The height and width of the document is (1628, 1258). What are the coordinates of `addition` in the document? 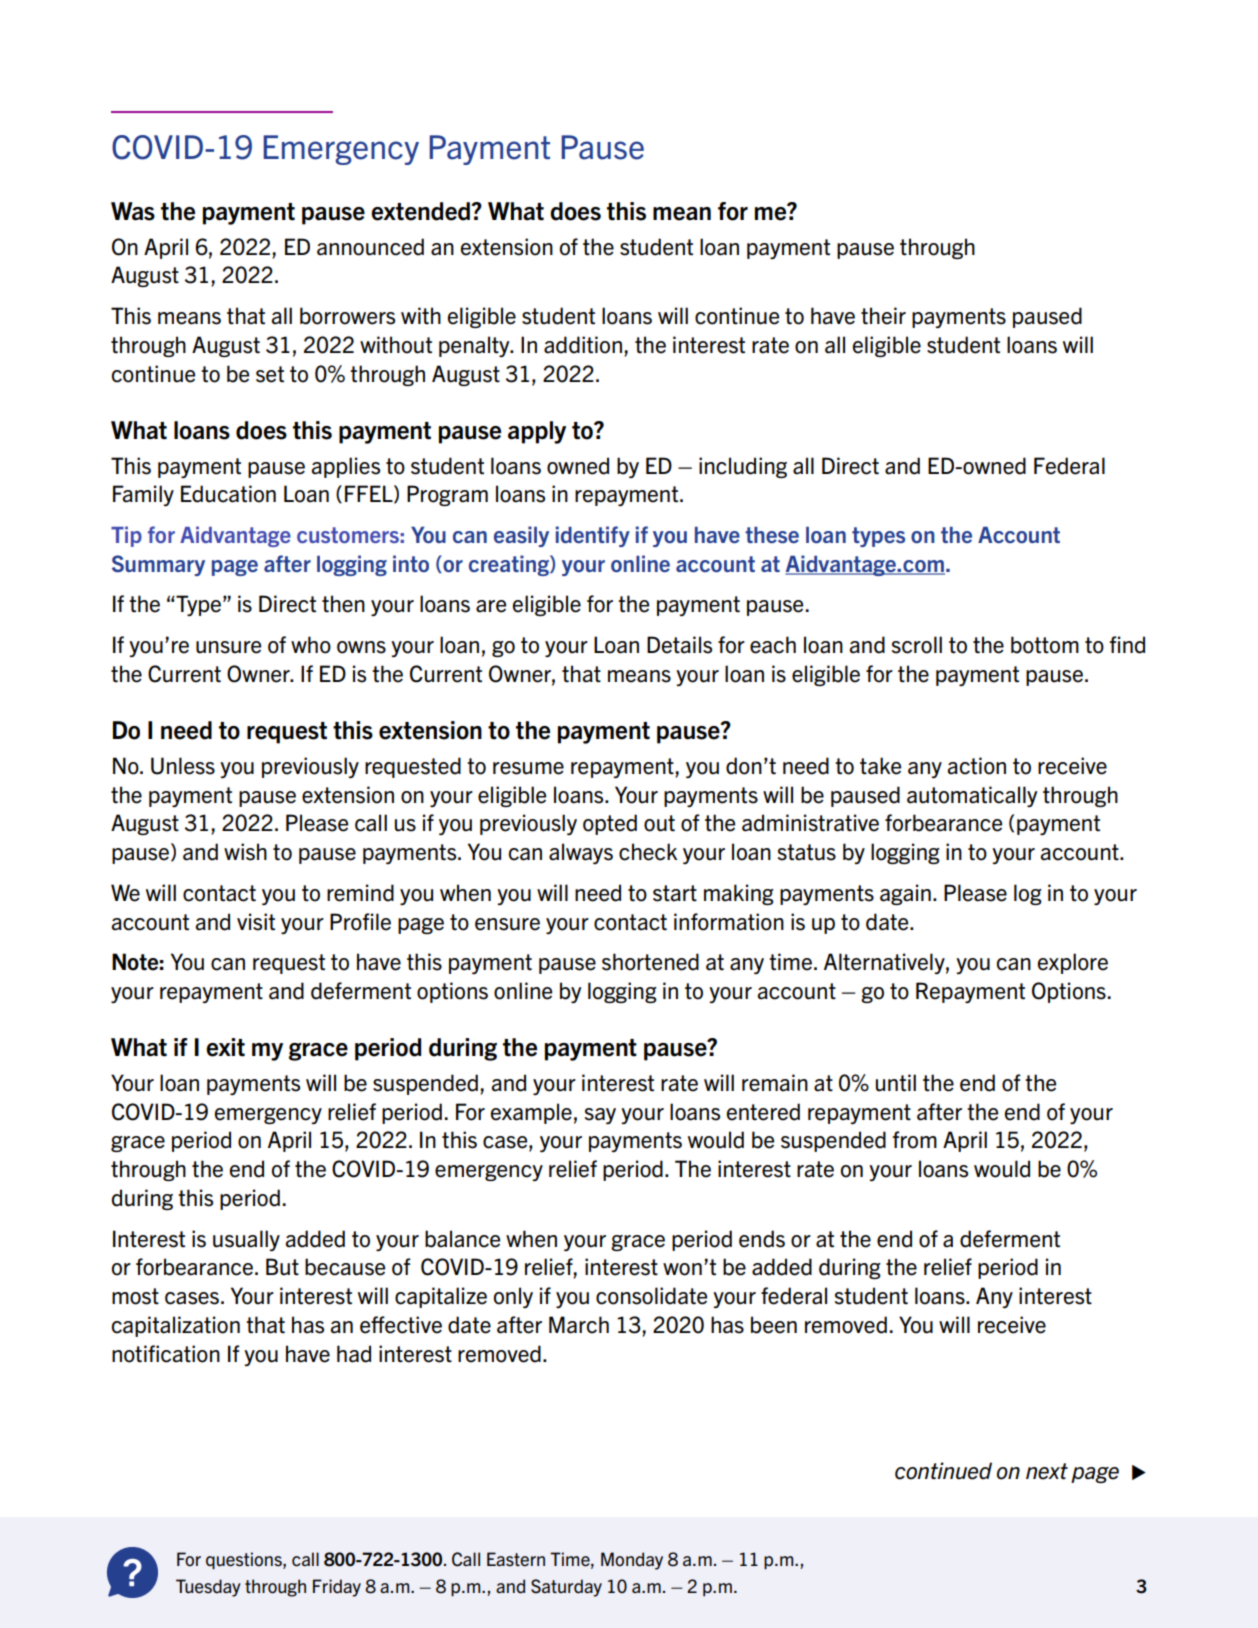 It's located at (583, 345).
